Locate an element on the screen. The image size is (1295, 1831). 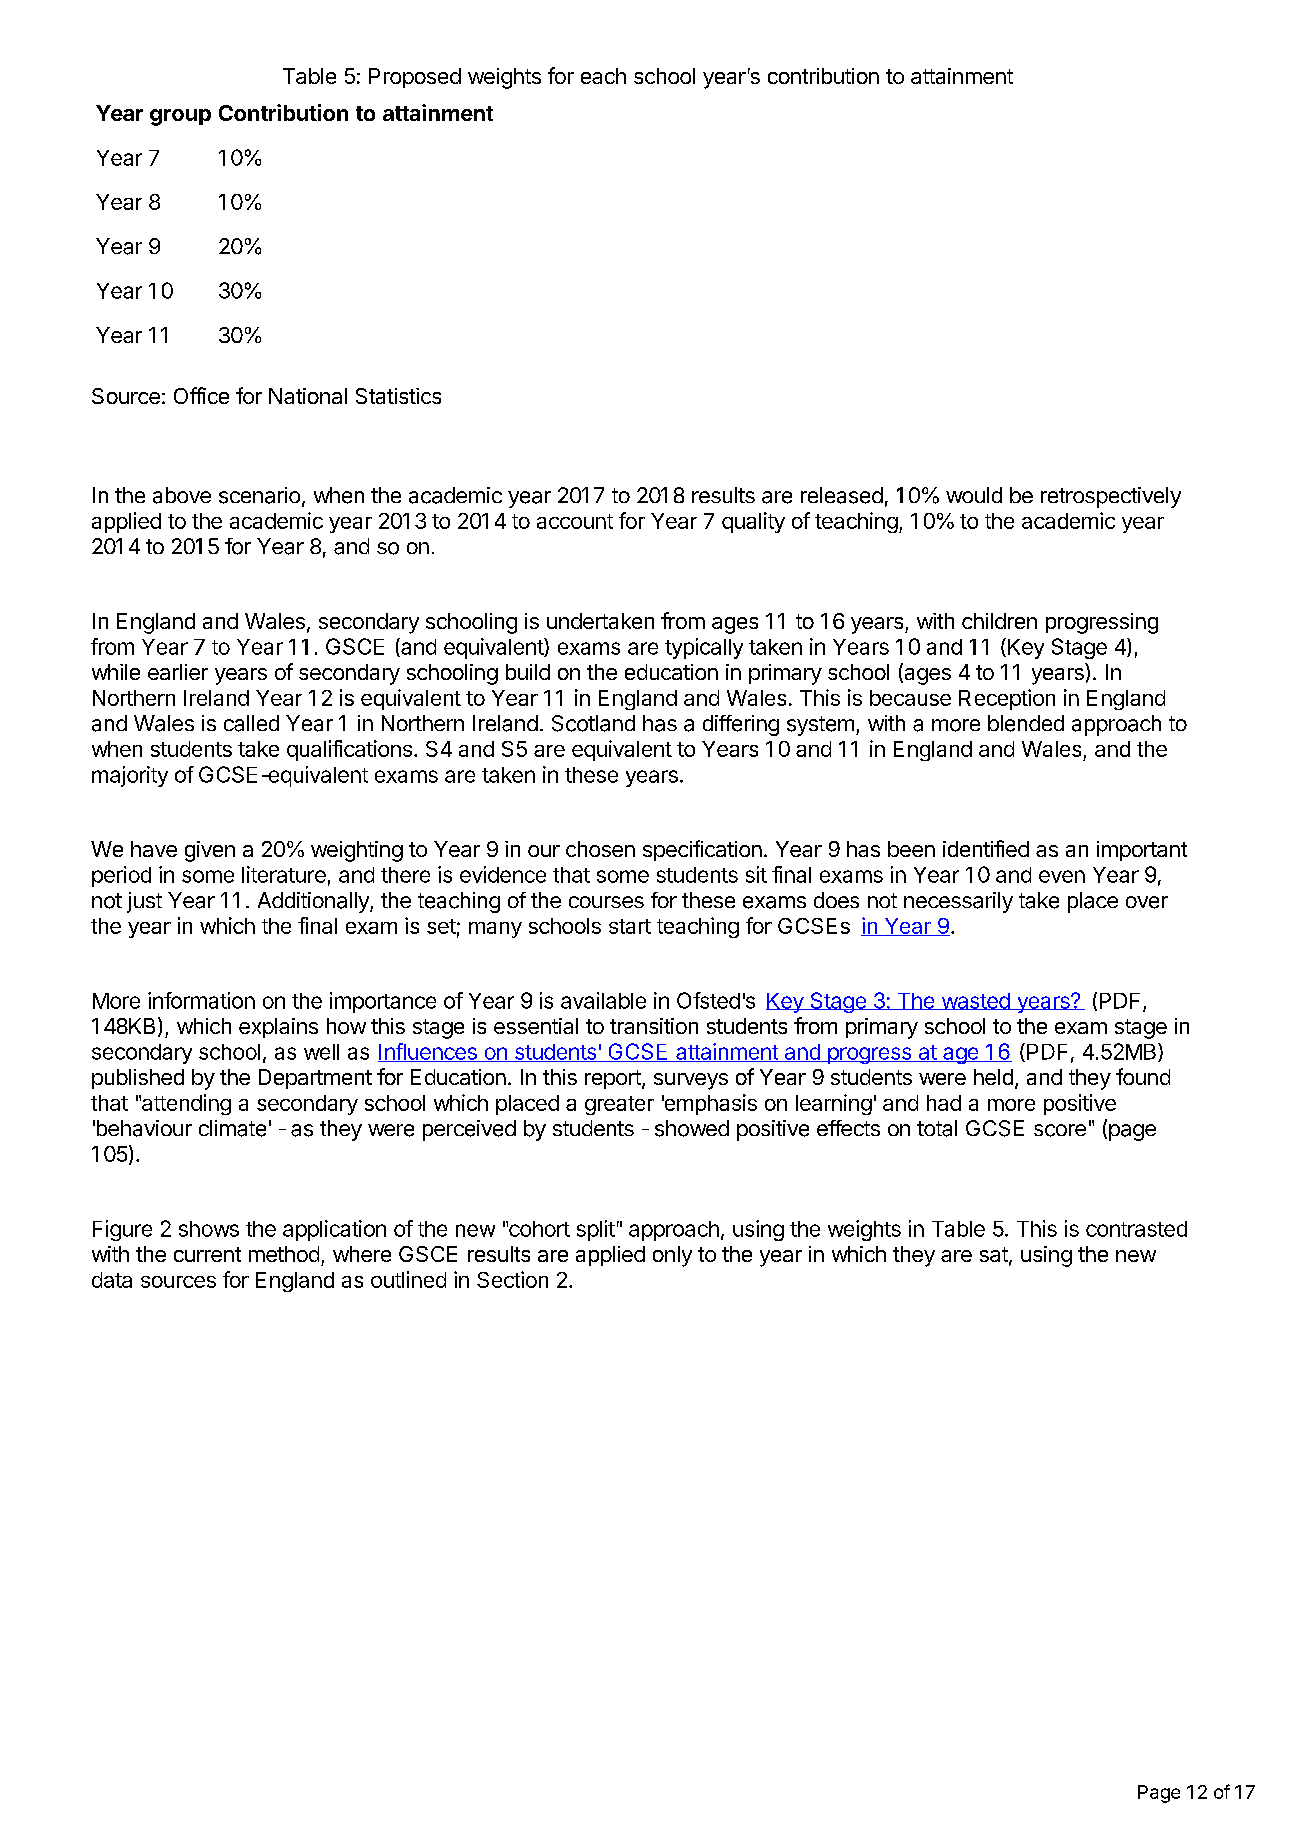
would is located at coordinates (974, 495).
